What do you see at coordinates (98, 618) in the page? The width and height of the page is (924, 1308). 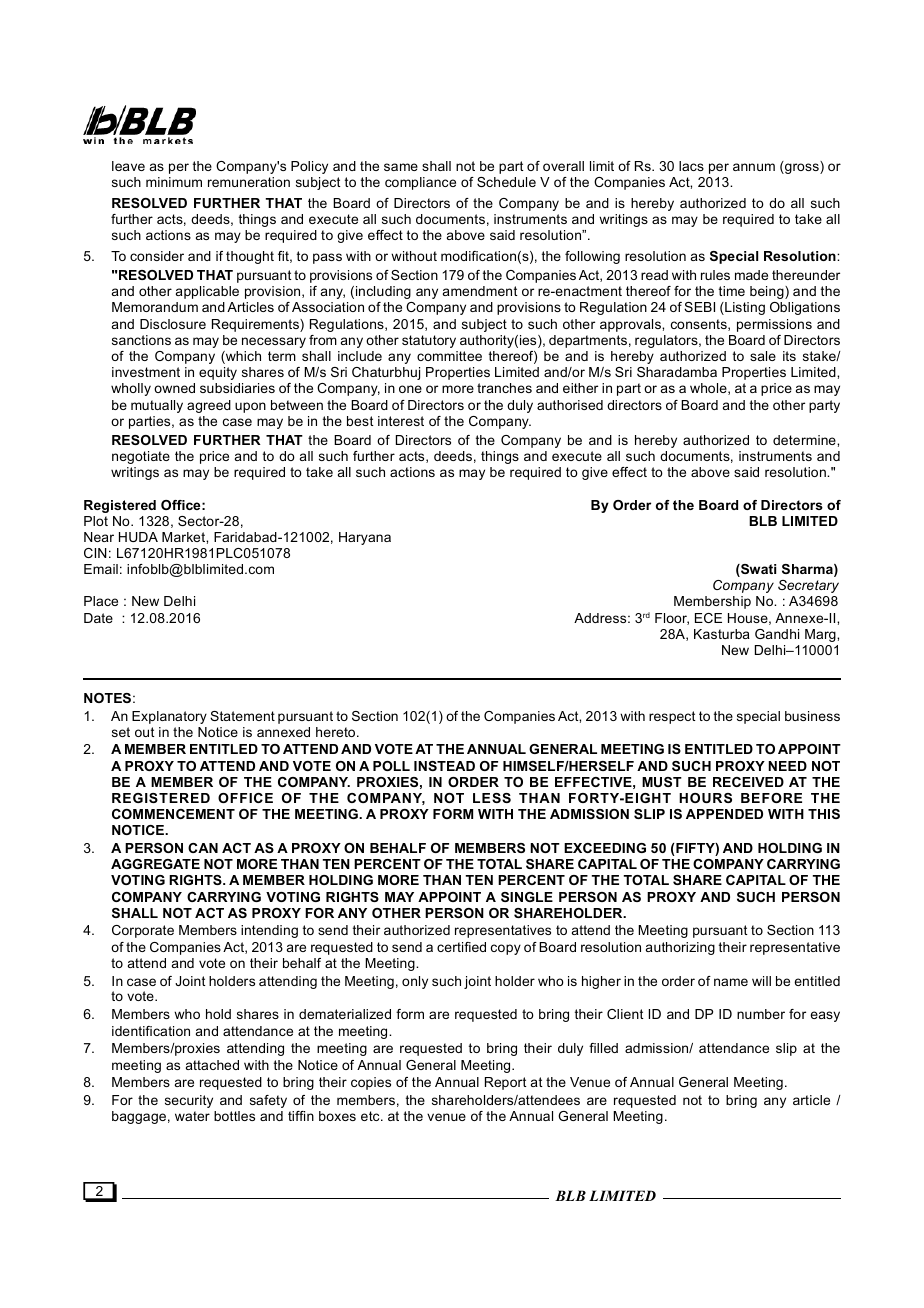 I see `Date` at bounding box center [98, 618].
